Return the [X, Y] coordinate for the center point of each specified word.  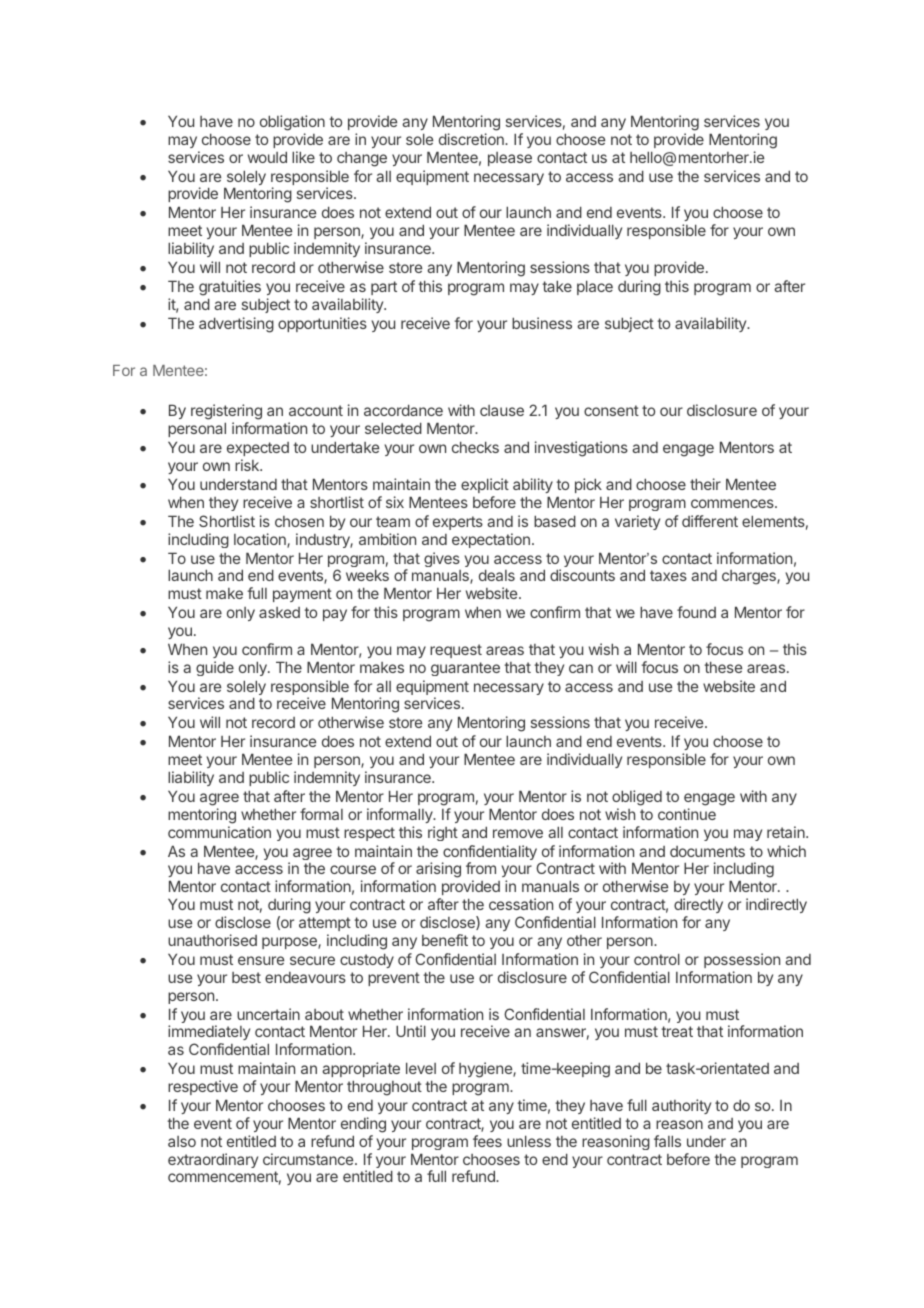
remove [518, 833]
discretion [472, 139]
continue [687, 814]
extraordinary [213, 1160]
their [705, 484]
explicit [485, 485]
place [595, 287]
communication [219, 832]
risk [248, 465]
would [267, 157]
